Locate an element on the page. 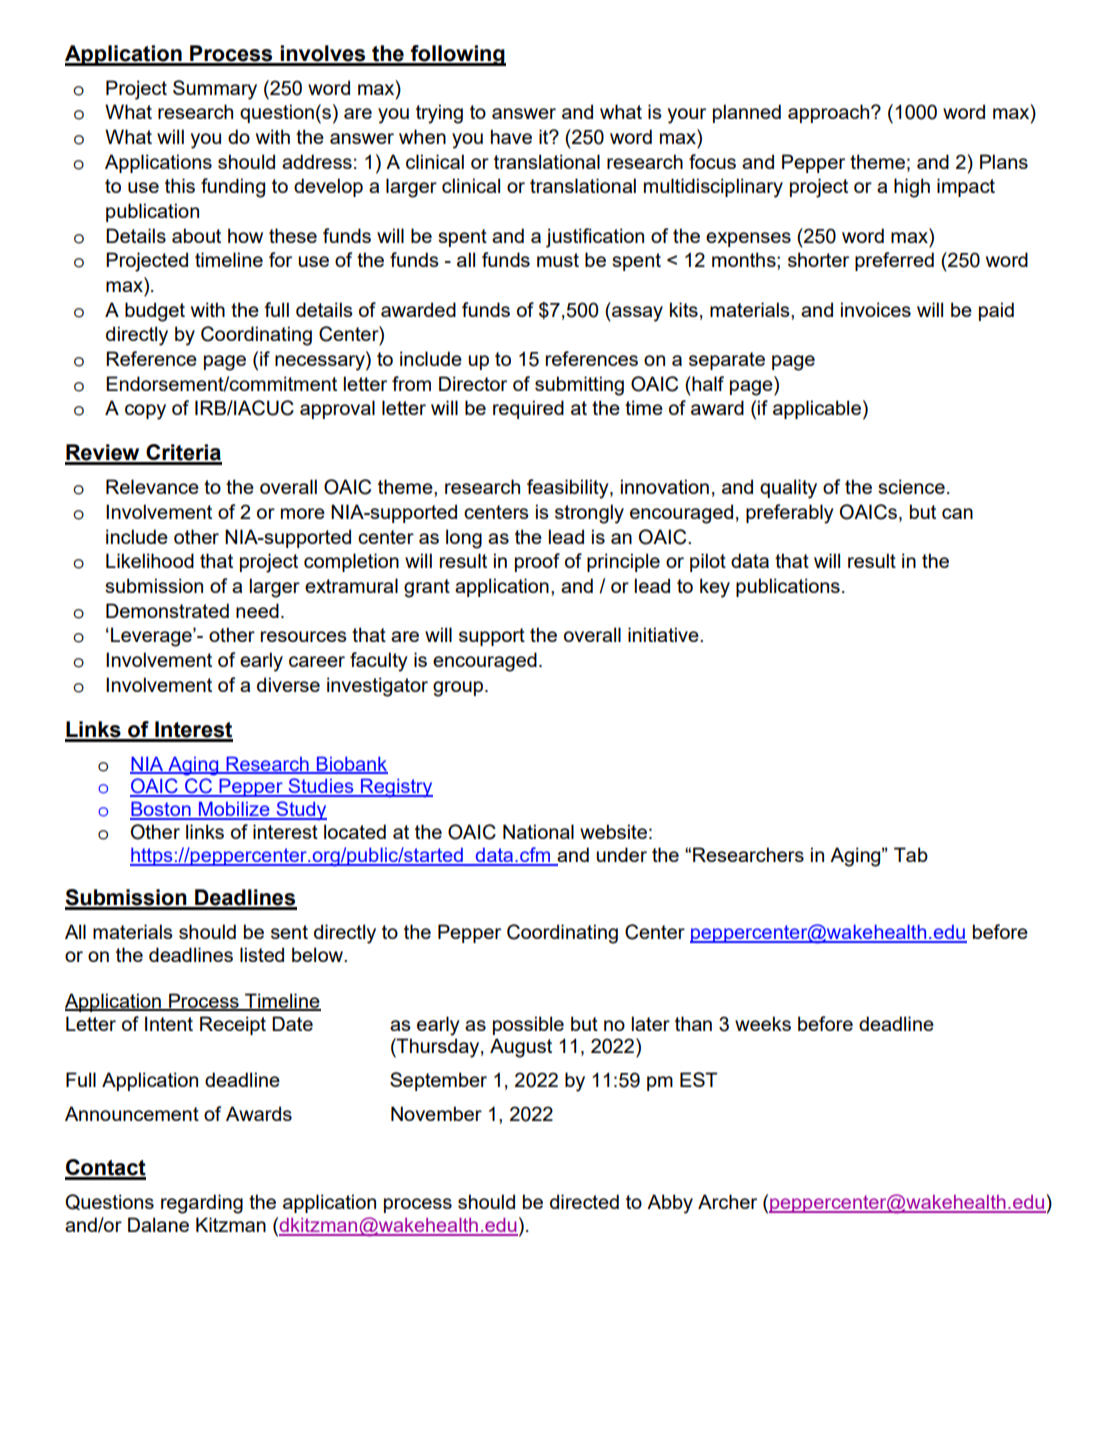  have is located at coordinates (511, 136).
